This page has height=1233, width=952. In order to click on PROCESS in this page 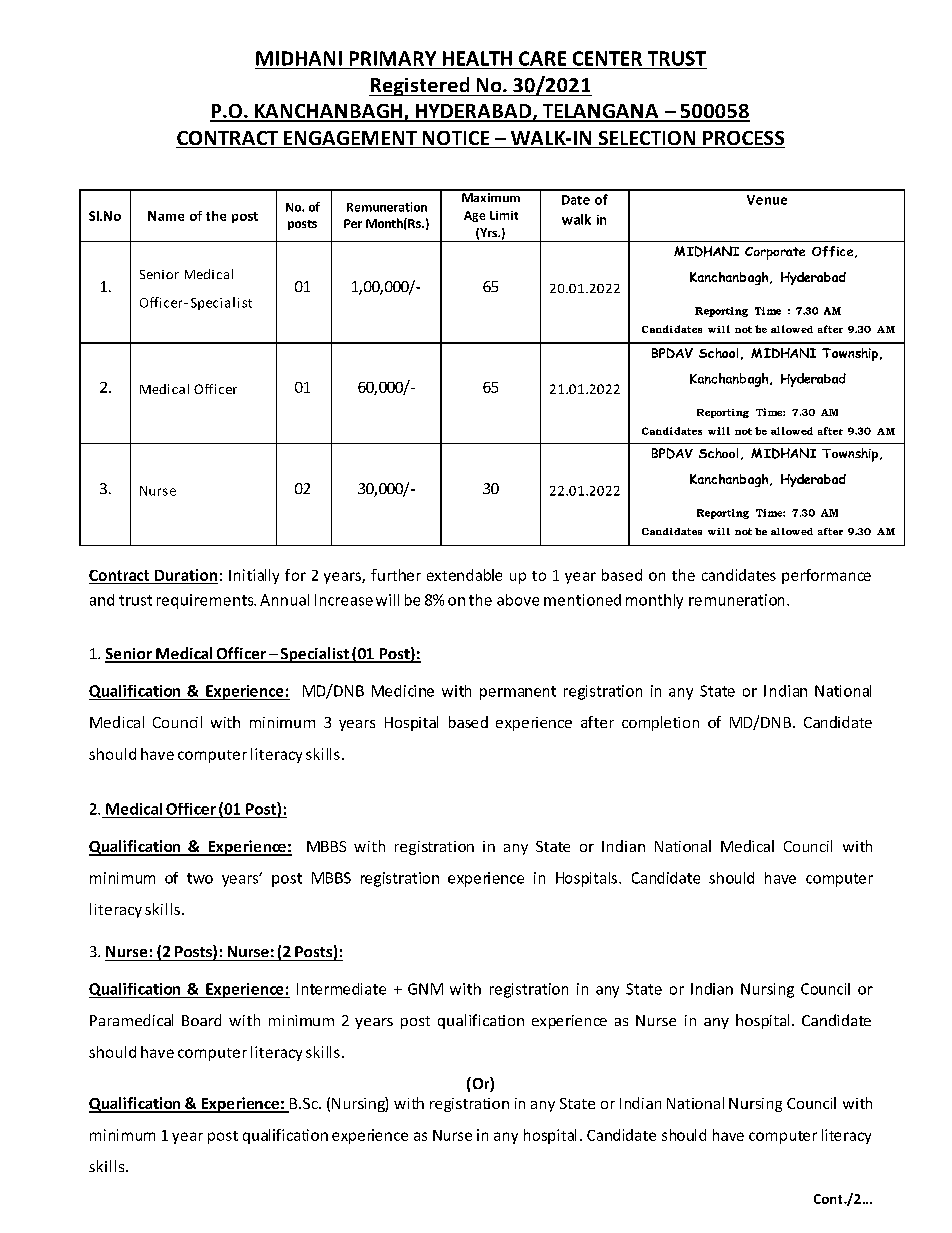, I will do `click(743, 139)`.
